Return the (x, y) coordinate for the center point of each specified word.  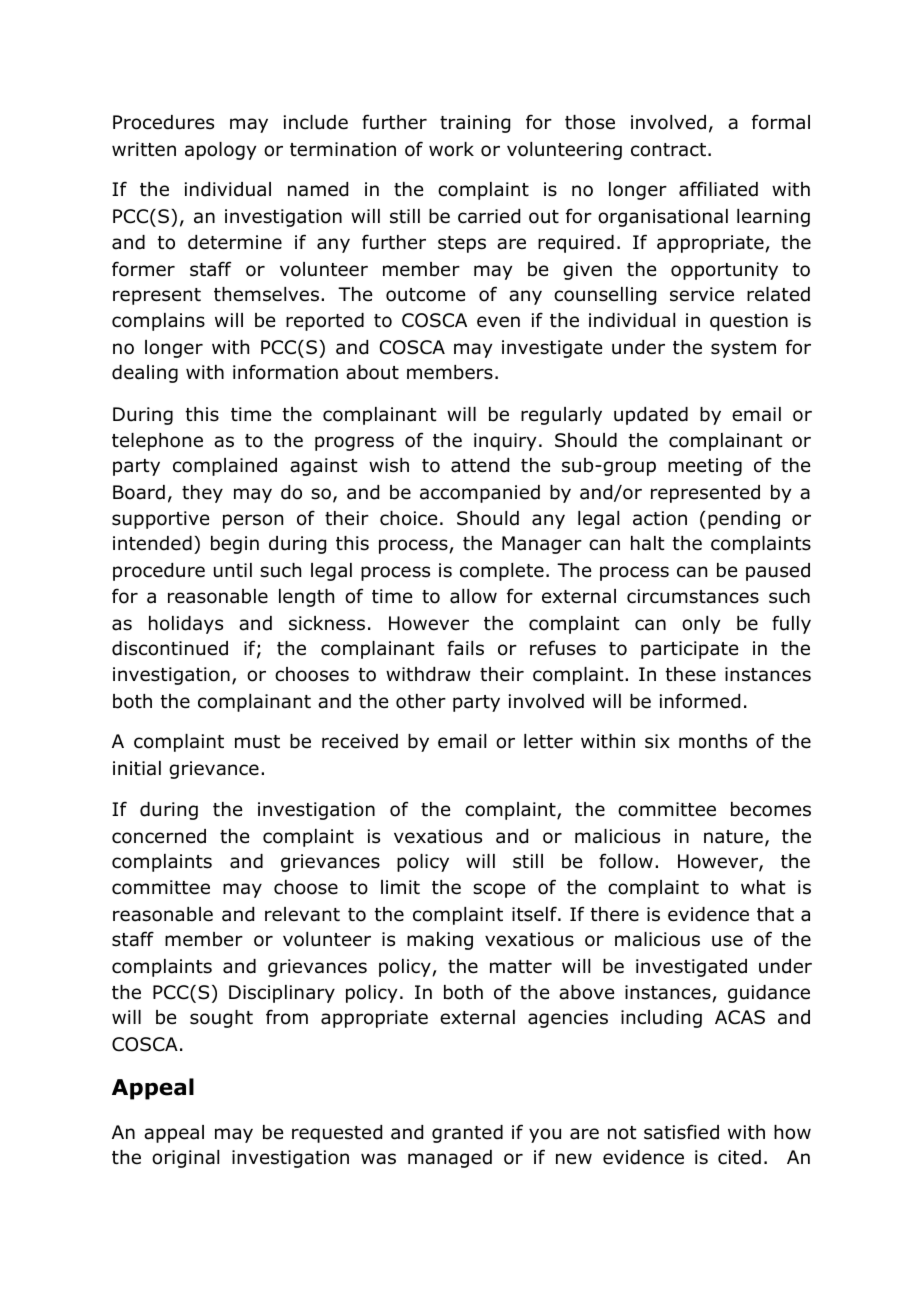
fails (465, 648)
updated (651, 416)
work (451, 149)
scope (499, 890)
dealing (145, 374)
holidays (186, 625)
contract (668, 150)
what (763, 887)
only (701, 625)
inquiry (505, 442)
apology (220, 151)
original (185, 1159)
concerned (159, 836)
